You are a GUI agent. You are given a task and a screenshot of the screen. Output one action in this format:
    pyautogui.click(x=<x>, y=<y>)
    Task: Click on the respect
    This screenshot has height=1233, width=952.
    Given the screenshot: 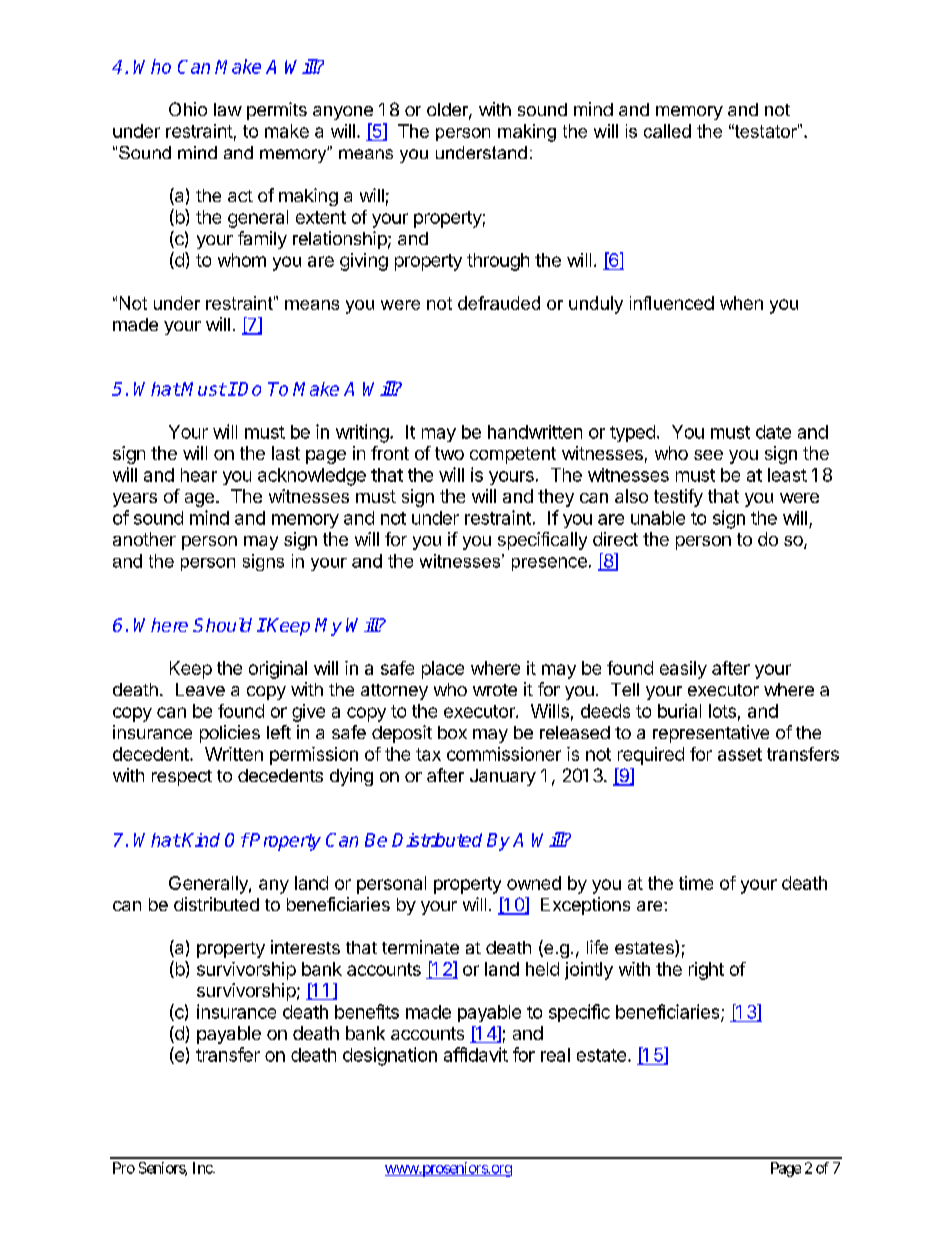 What is the action you would take?
    pyautogui.click(x=182, y=778)
